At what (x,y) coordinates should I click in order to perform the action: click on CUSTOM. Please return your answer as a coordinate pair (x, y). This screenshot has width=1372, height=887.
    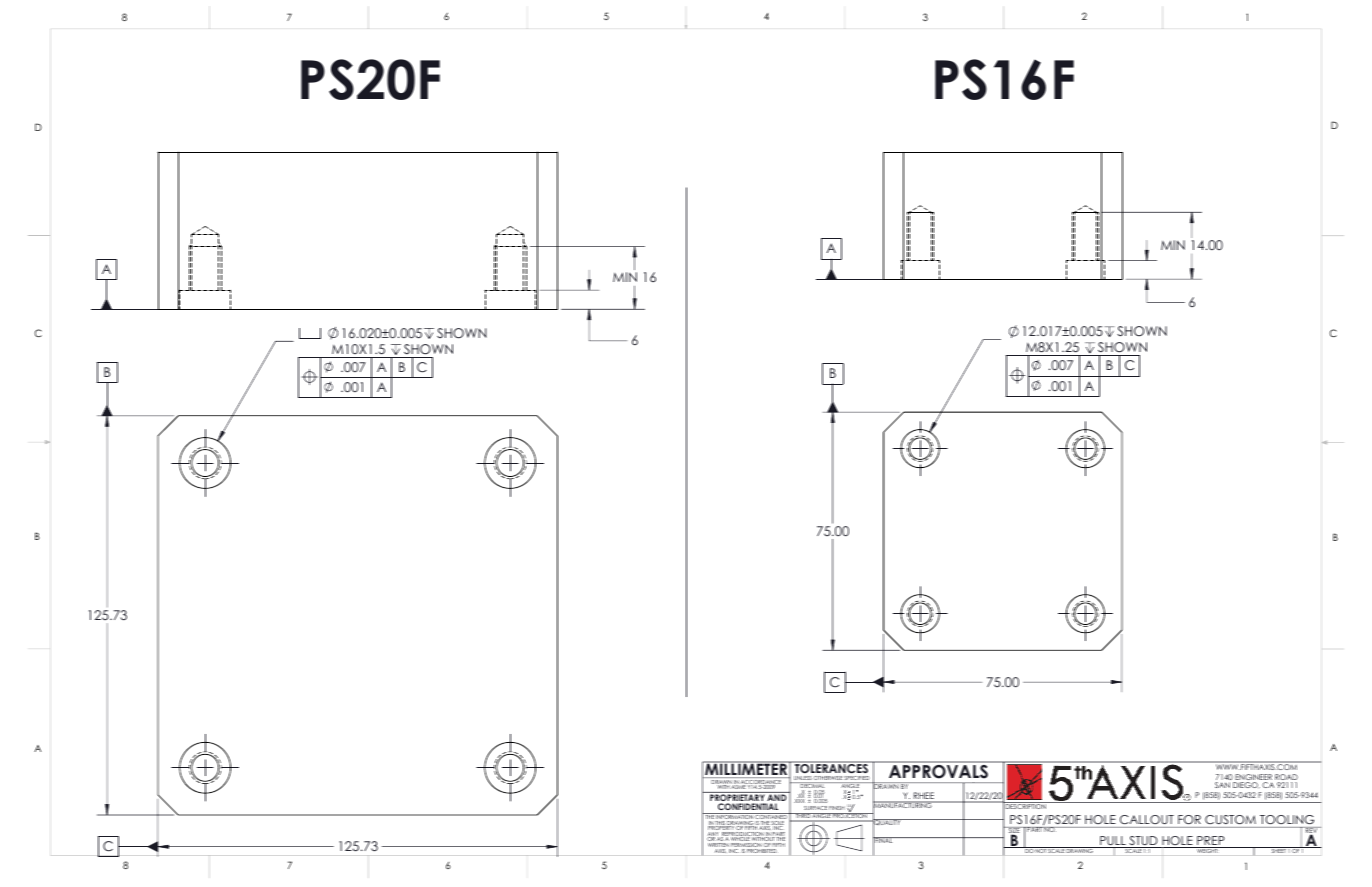
    Looking at the image, I should click on (1230, 819).
